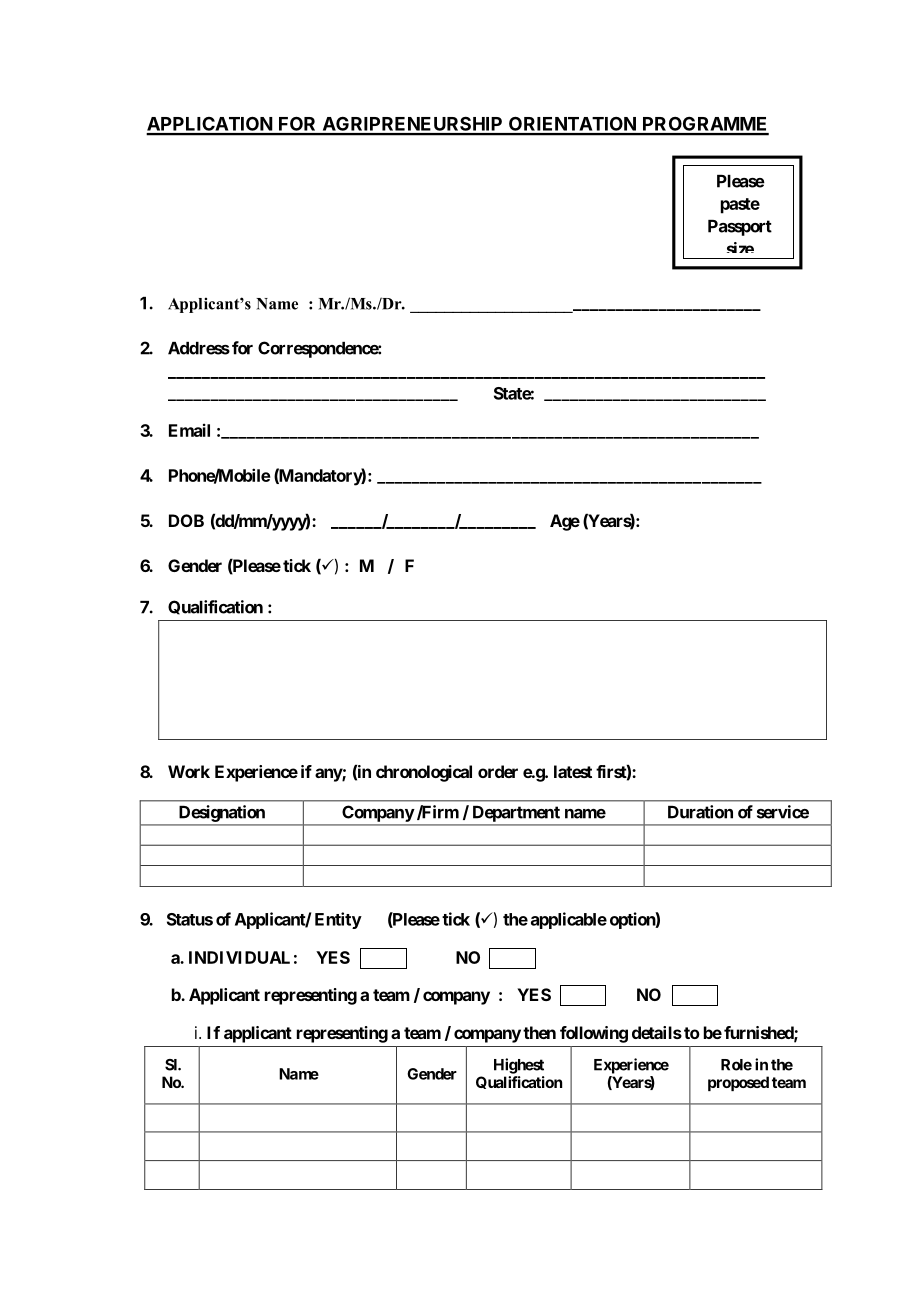 This screenshot has height=1308, width=924. What do you see at coordinates (740, 228) in the screenshot?
I see `Passport` at bounding box center [740, 228].
